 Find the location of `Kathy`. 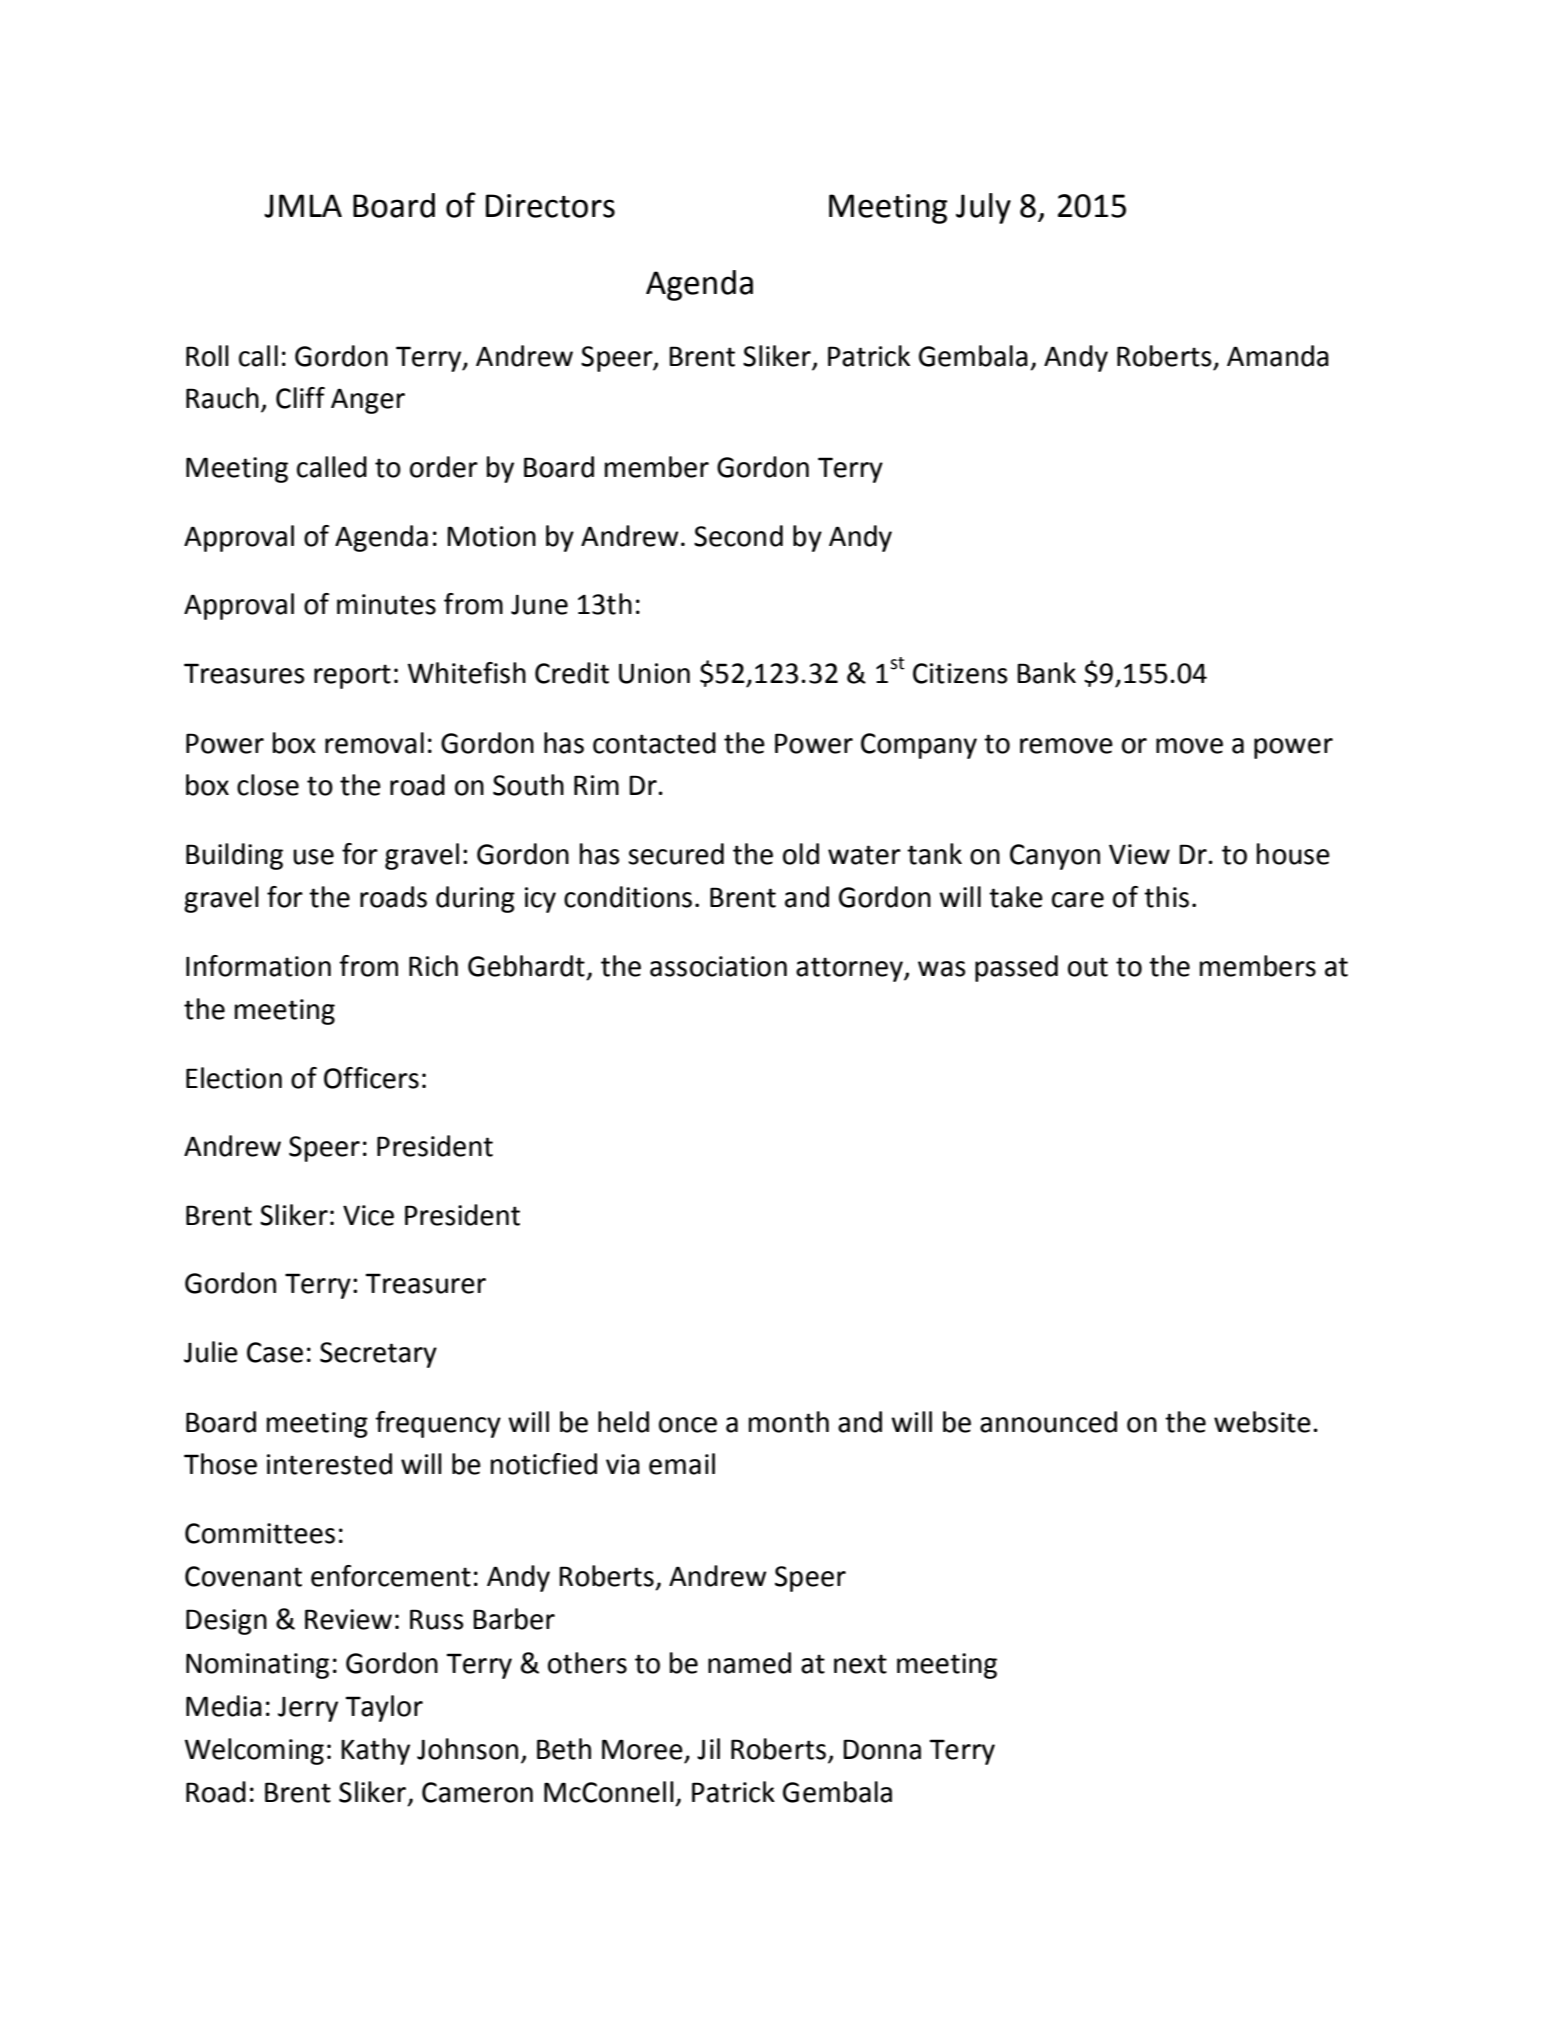

Kathy is located at coordinates (375, 1751).
